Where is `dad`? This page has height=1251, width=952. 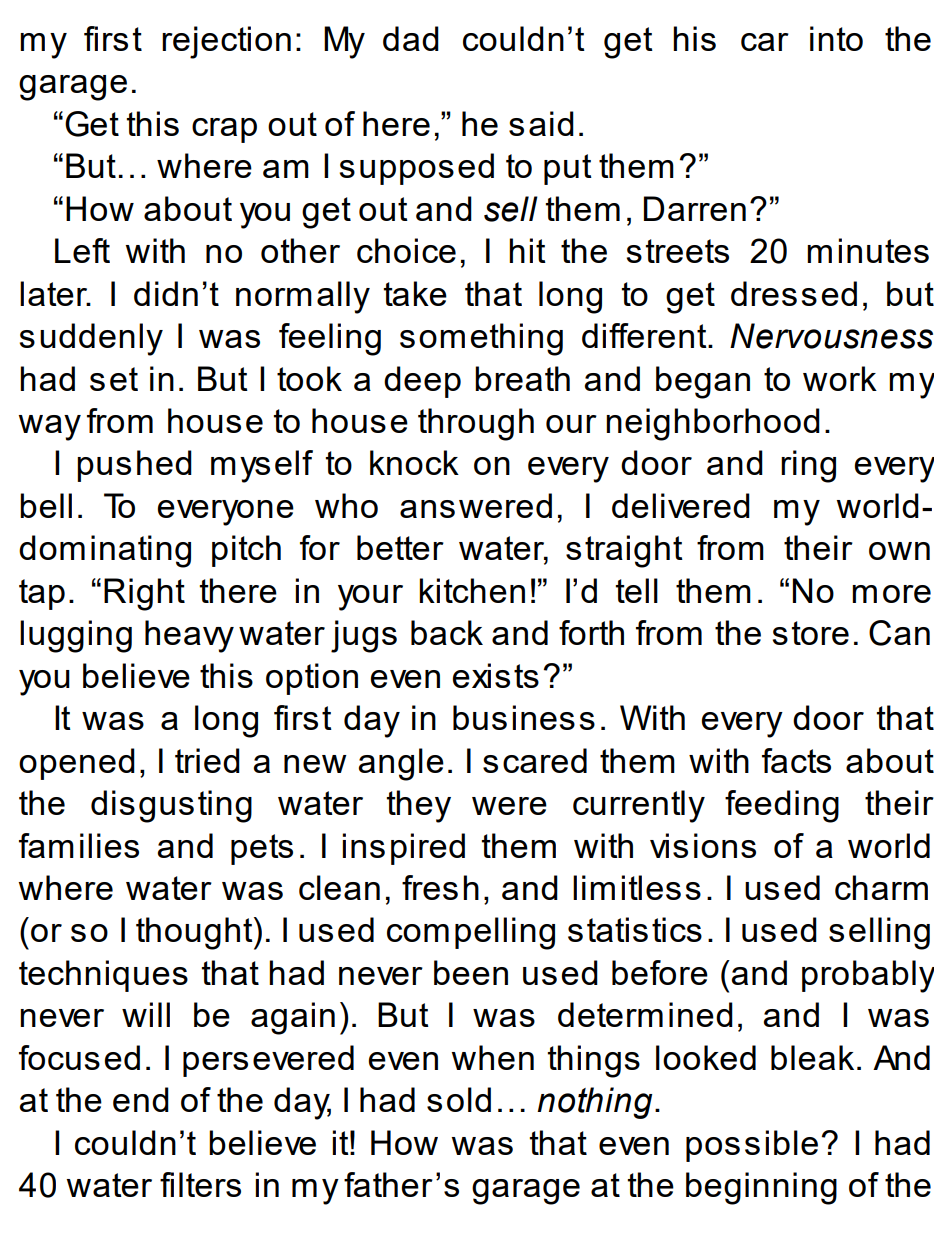
dad is located at coordinates (411, 38).
